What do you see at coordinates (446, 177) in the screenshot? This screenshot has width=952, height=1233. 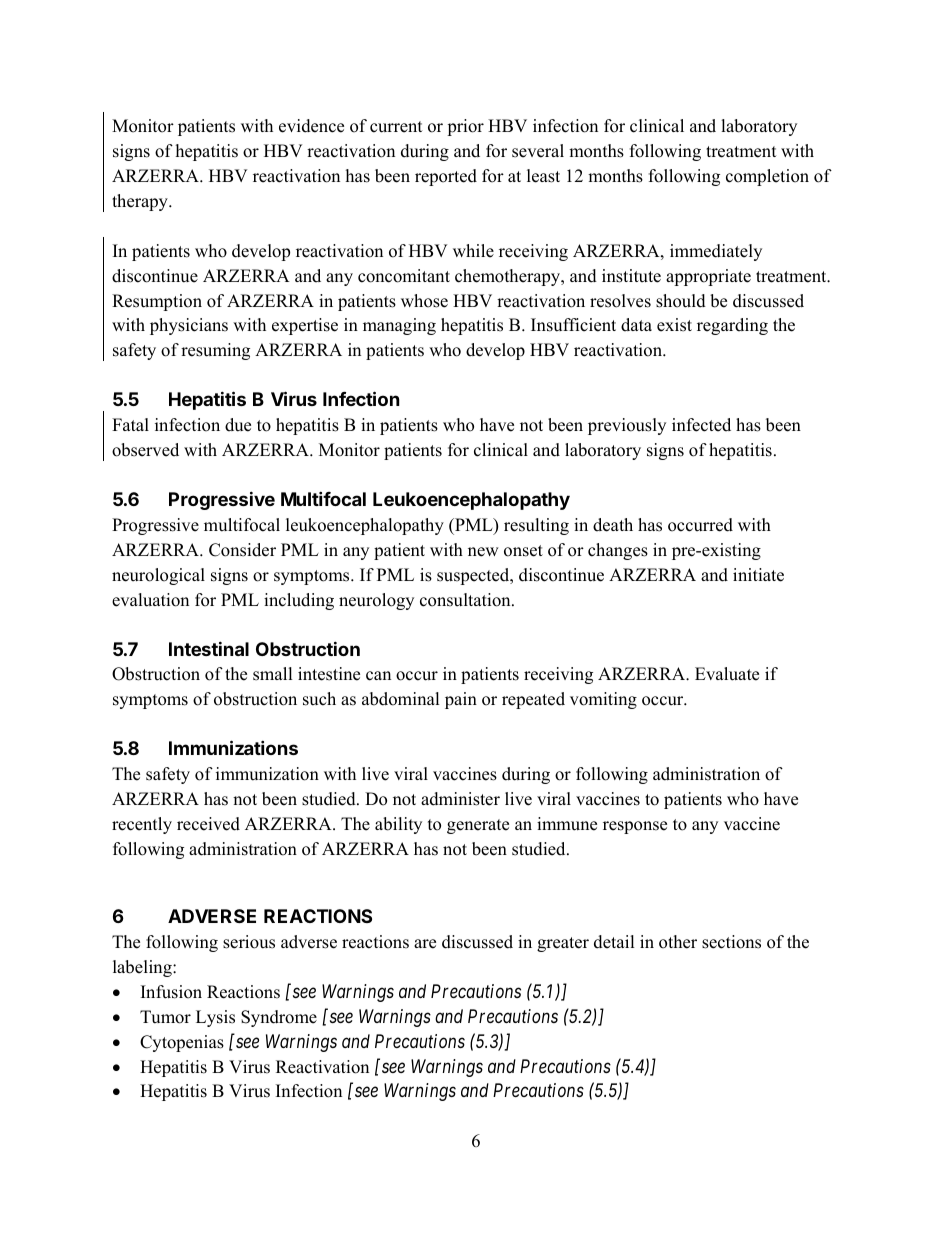 I see `reported` at bounding box center [446, 177].
